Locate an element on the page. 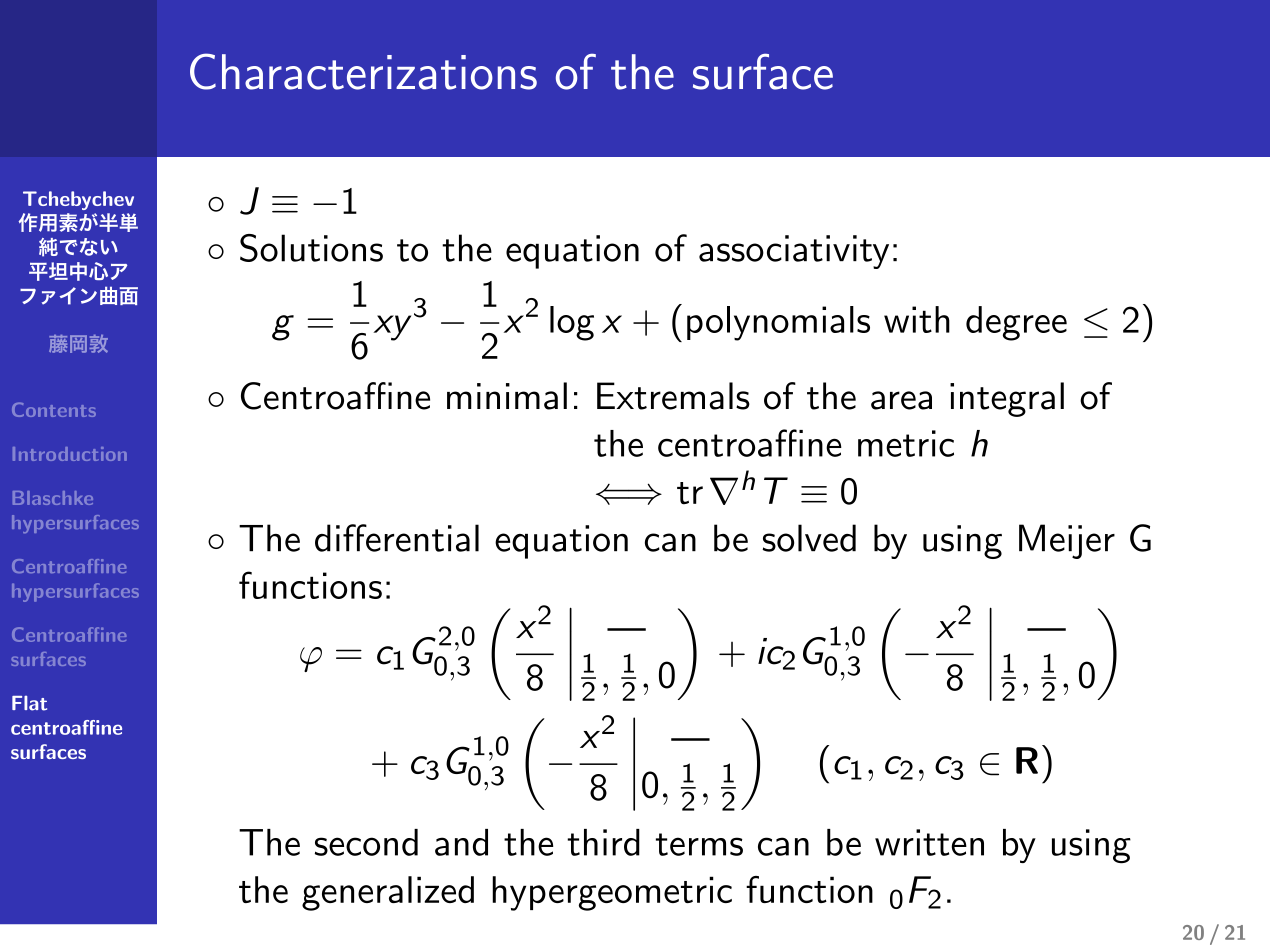  second is located at coordinates (366, 842).
